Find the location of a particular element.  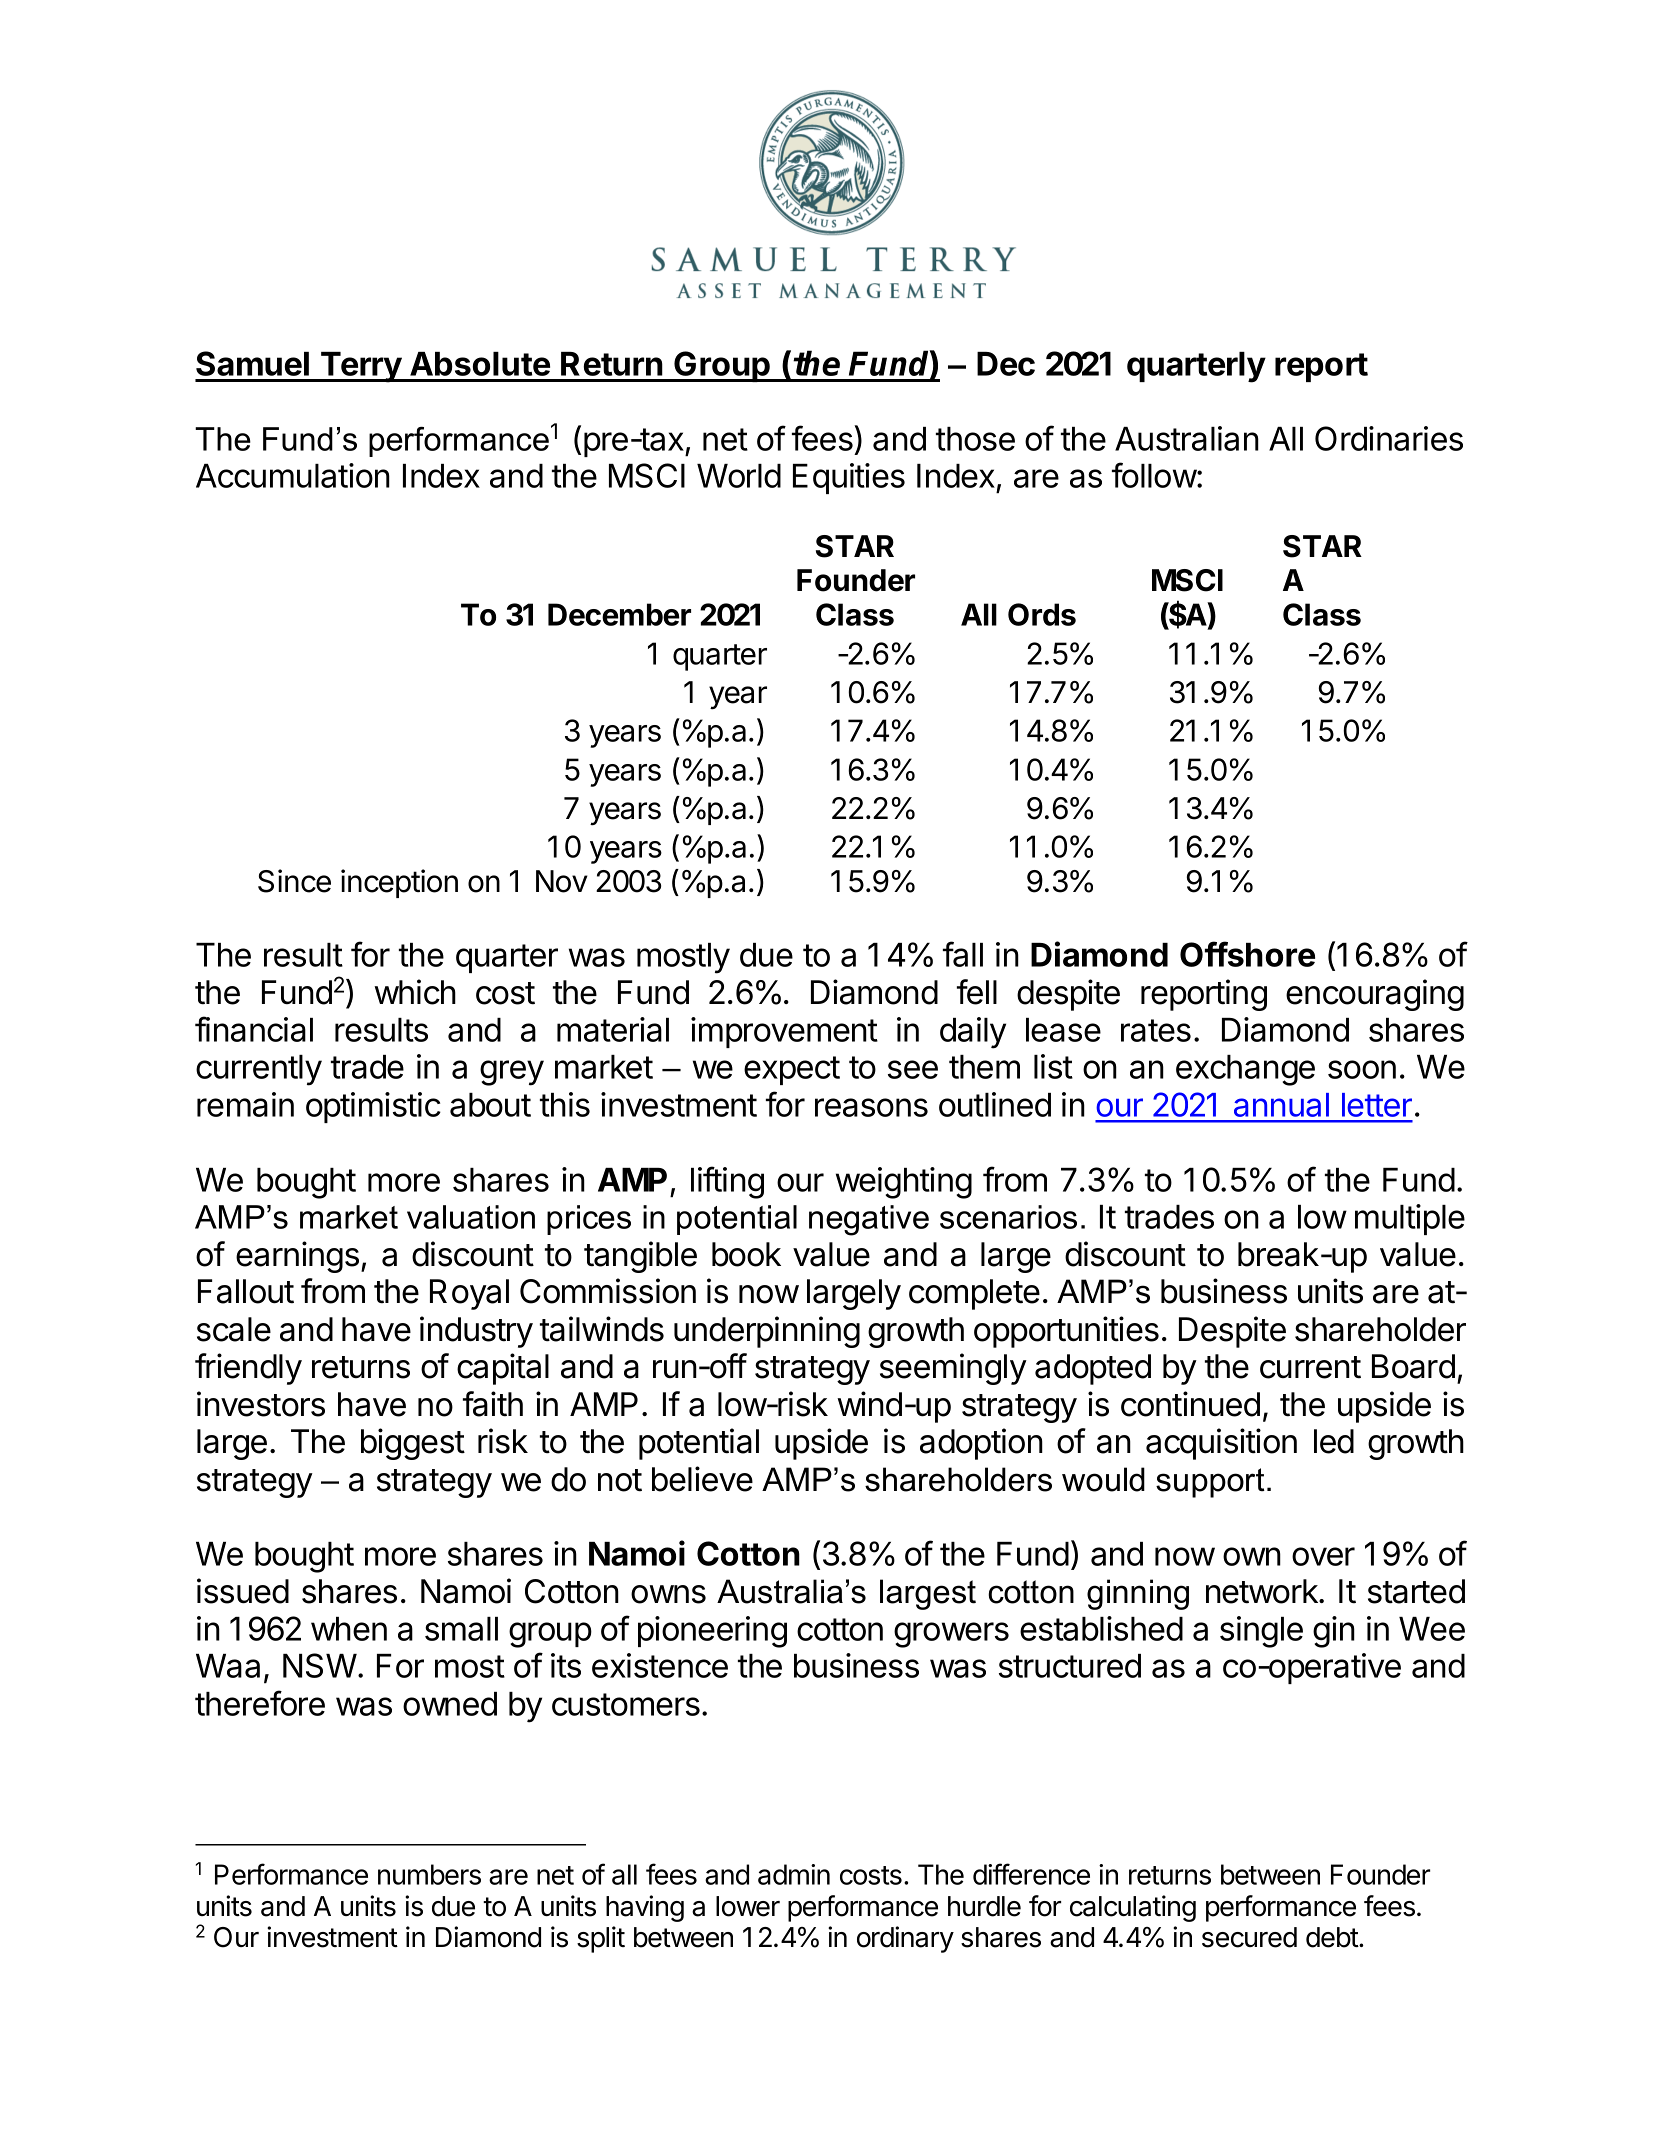

believe is located at coordinates (702, 1479).
